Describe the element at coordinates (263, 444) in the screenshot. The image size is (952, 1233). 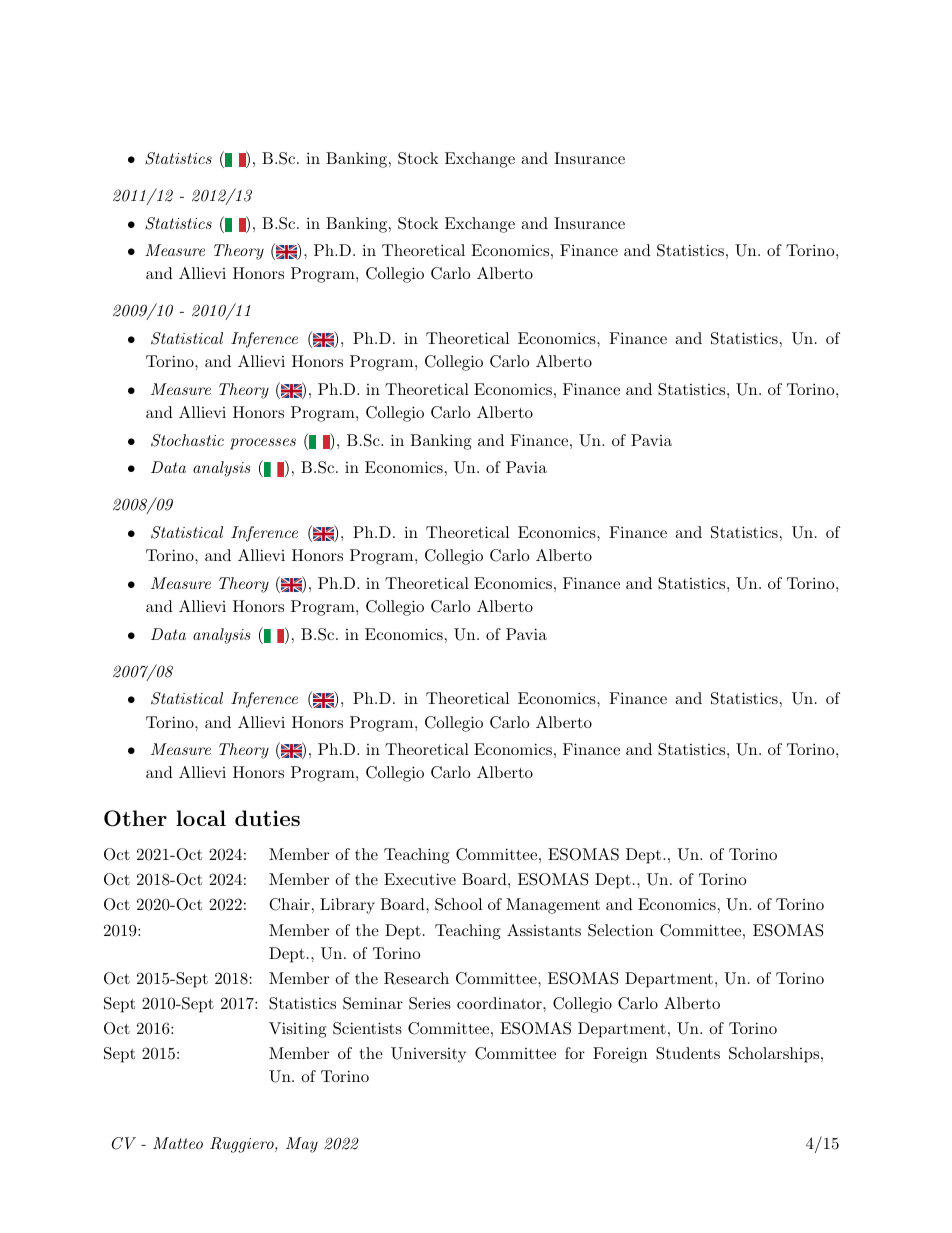
I see `processes` at that location.
